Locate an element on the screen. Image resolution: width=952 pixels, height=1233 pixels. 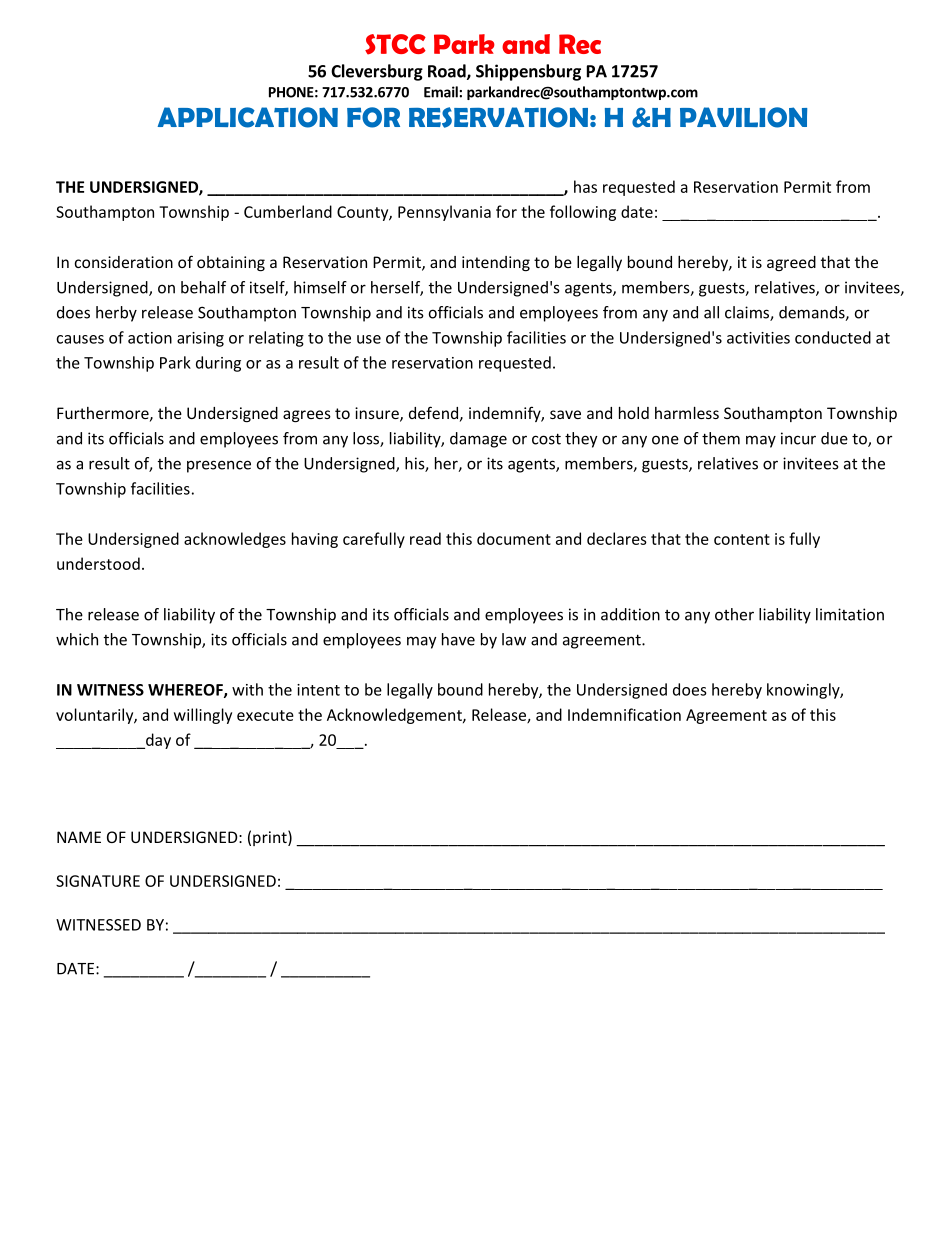
APPLICATION is located at coordinates (248, 117).
